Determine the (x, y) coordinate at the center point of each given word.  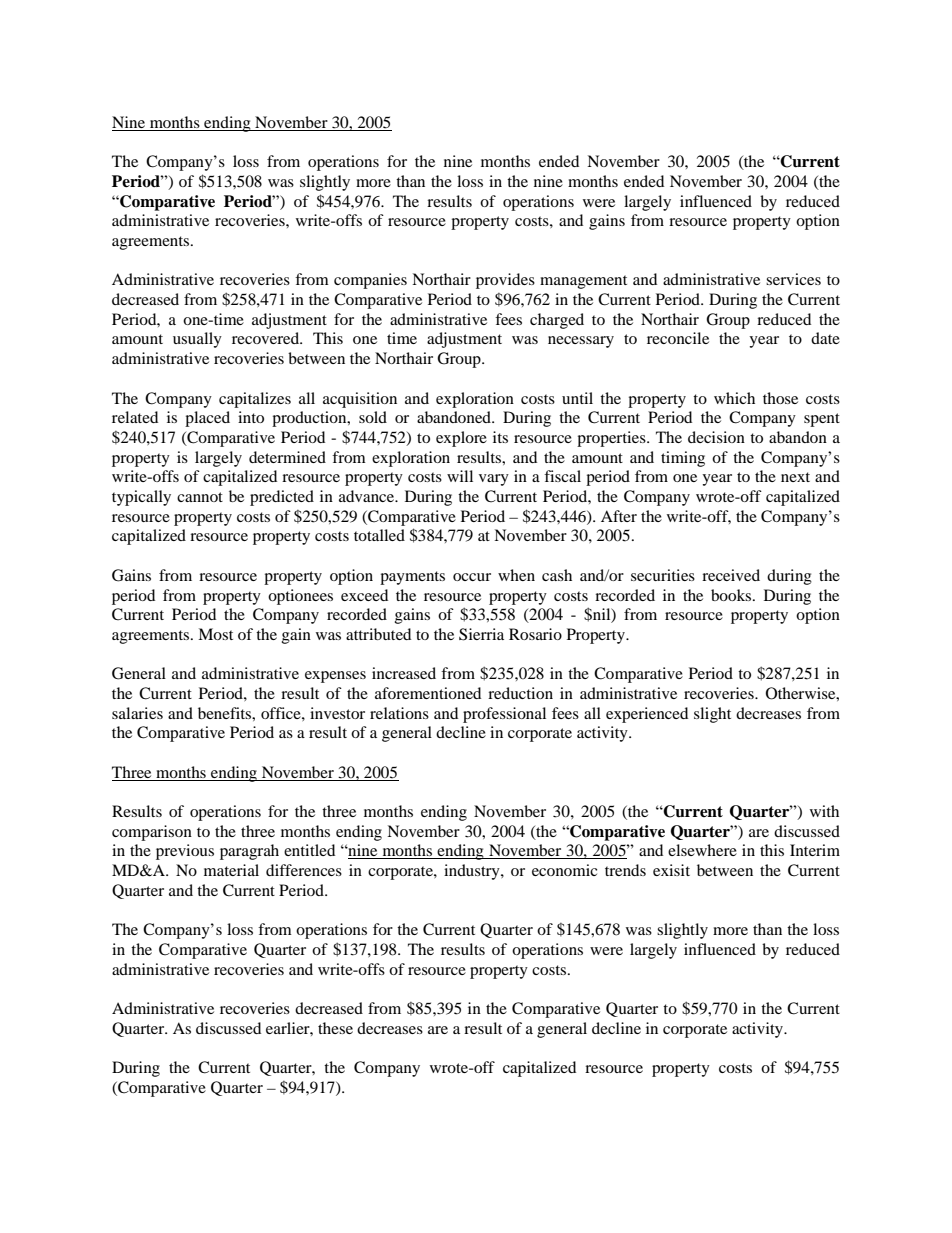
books (732, 595)
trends (625, 870)
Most (215, 634)
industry (473, 872)
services (793, 279)
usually (197, 340)
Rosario (535, 634)
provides (505, 281)
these (335, 1028)
